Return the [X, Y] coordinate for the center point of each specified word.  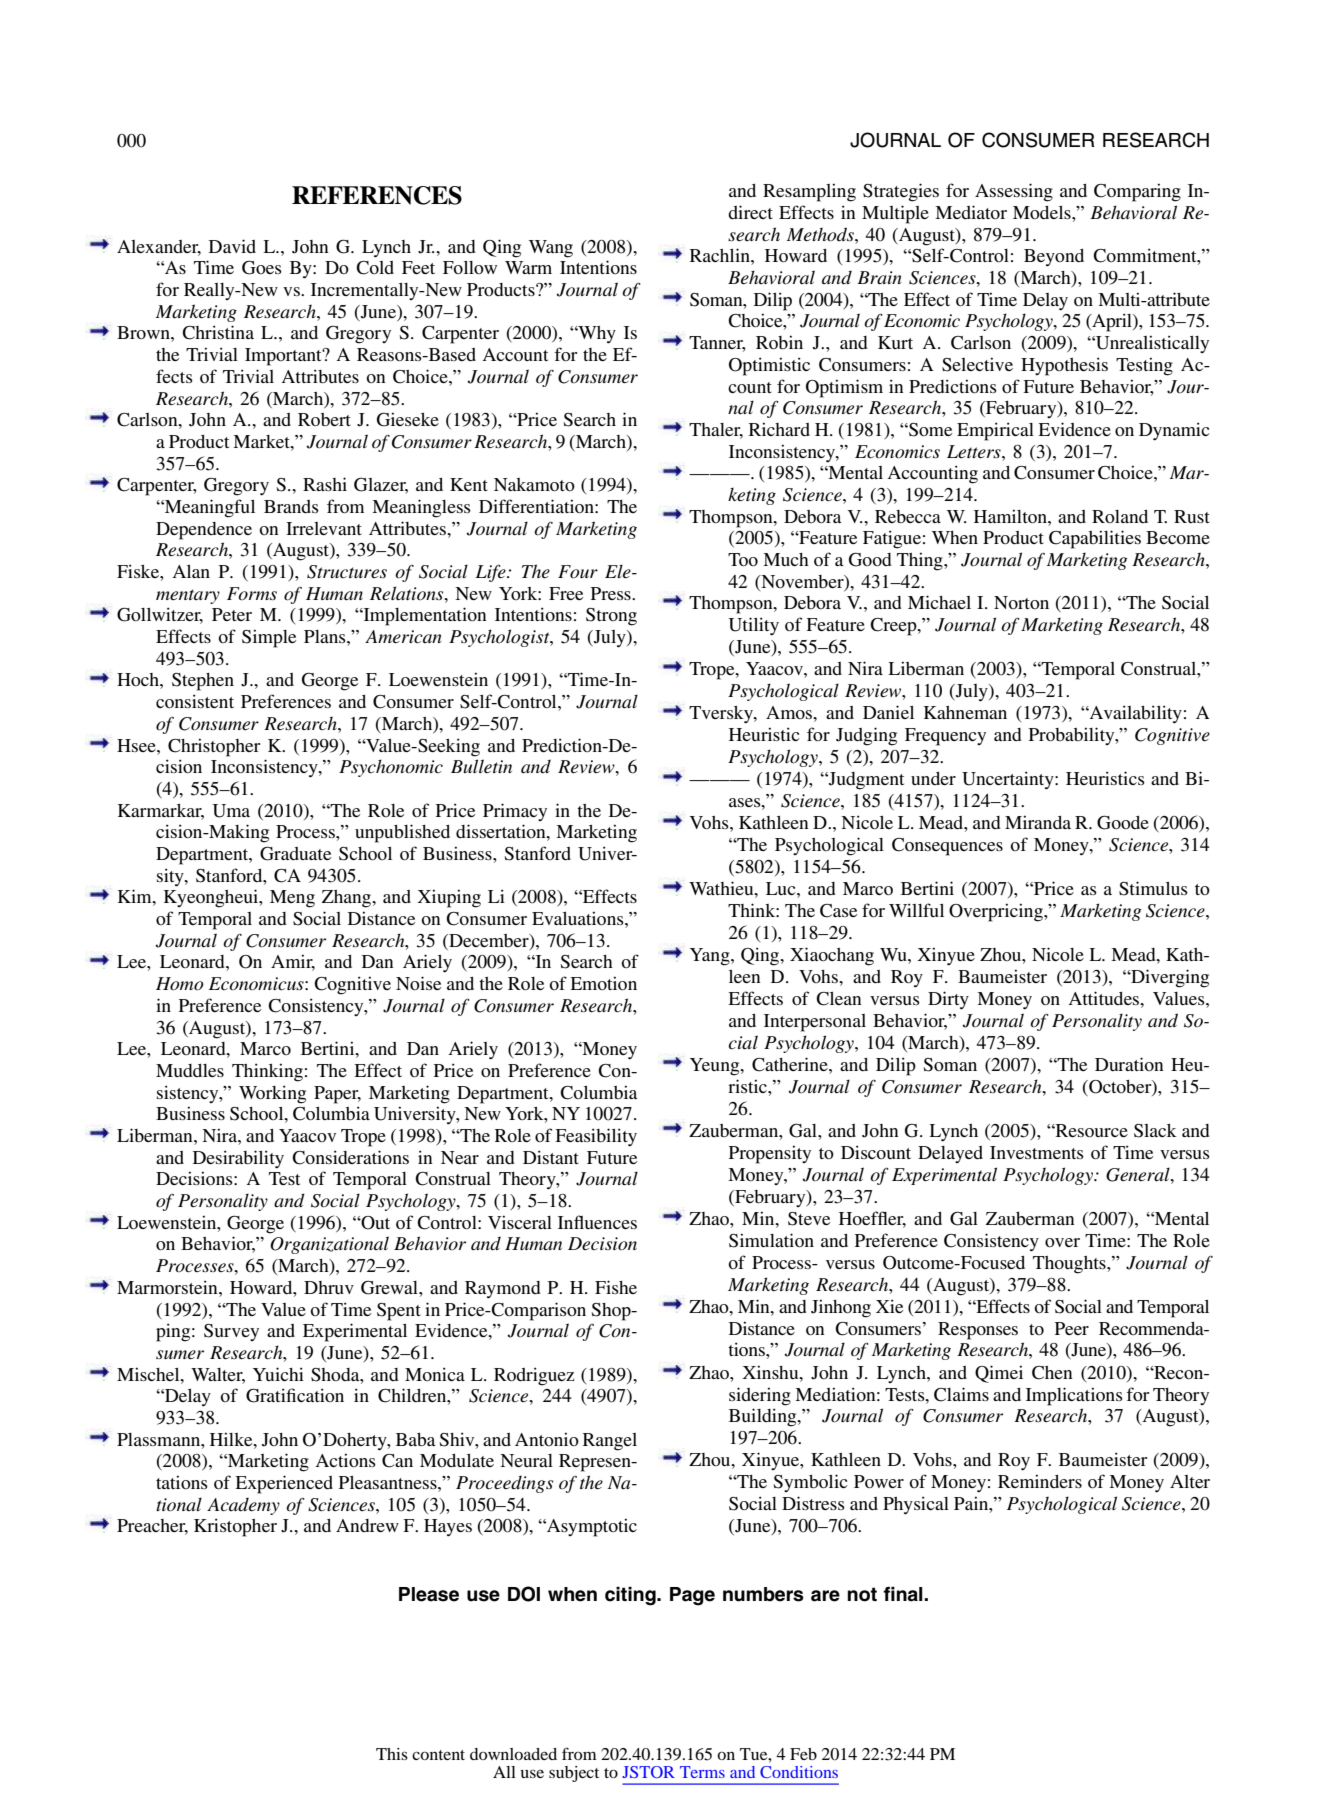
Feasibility [596, 1137]
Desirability [238, 1159]
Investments [1037, 1152]
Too [743, 559]
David [232, 246]
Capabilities [1095, 539]
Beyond [1054, 258]
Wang [551, 249]
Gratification [295, 1395]
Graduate [295, 853]
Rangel [610, 1442]
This [392, 1754]
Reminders [1040, 1481]
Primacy [515, 812]
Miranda [1038, 822]
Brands [291, 506]
